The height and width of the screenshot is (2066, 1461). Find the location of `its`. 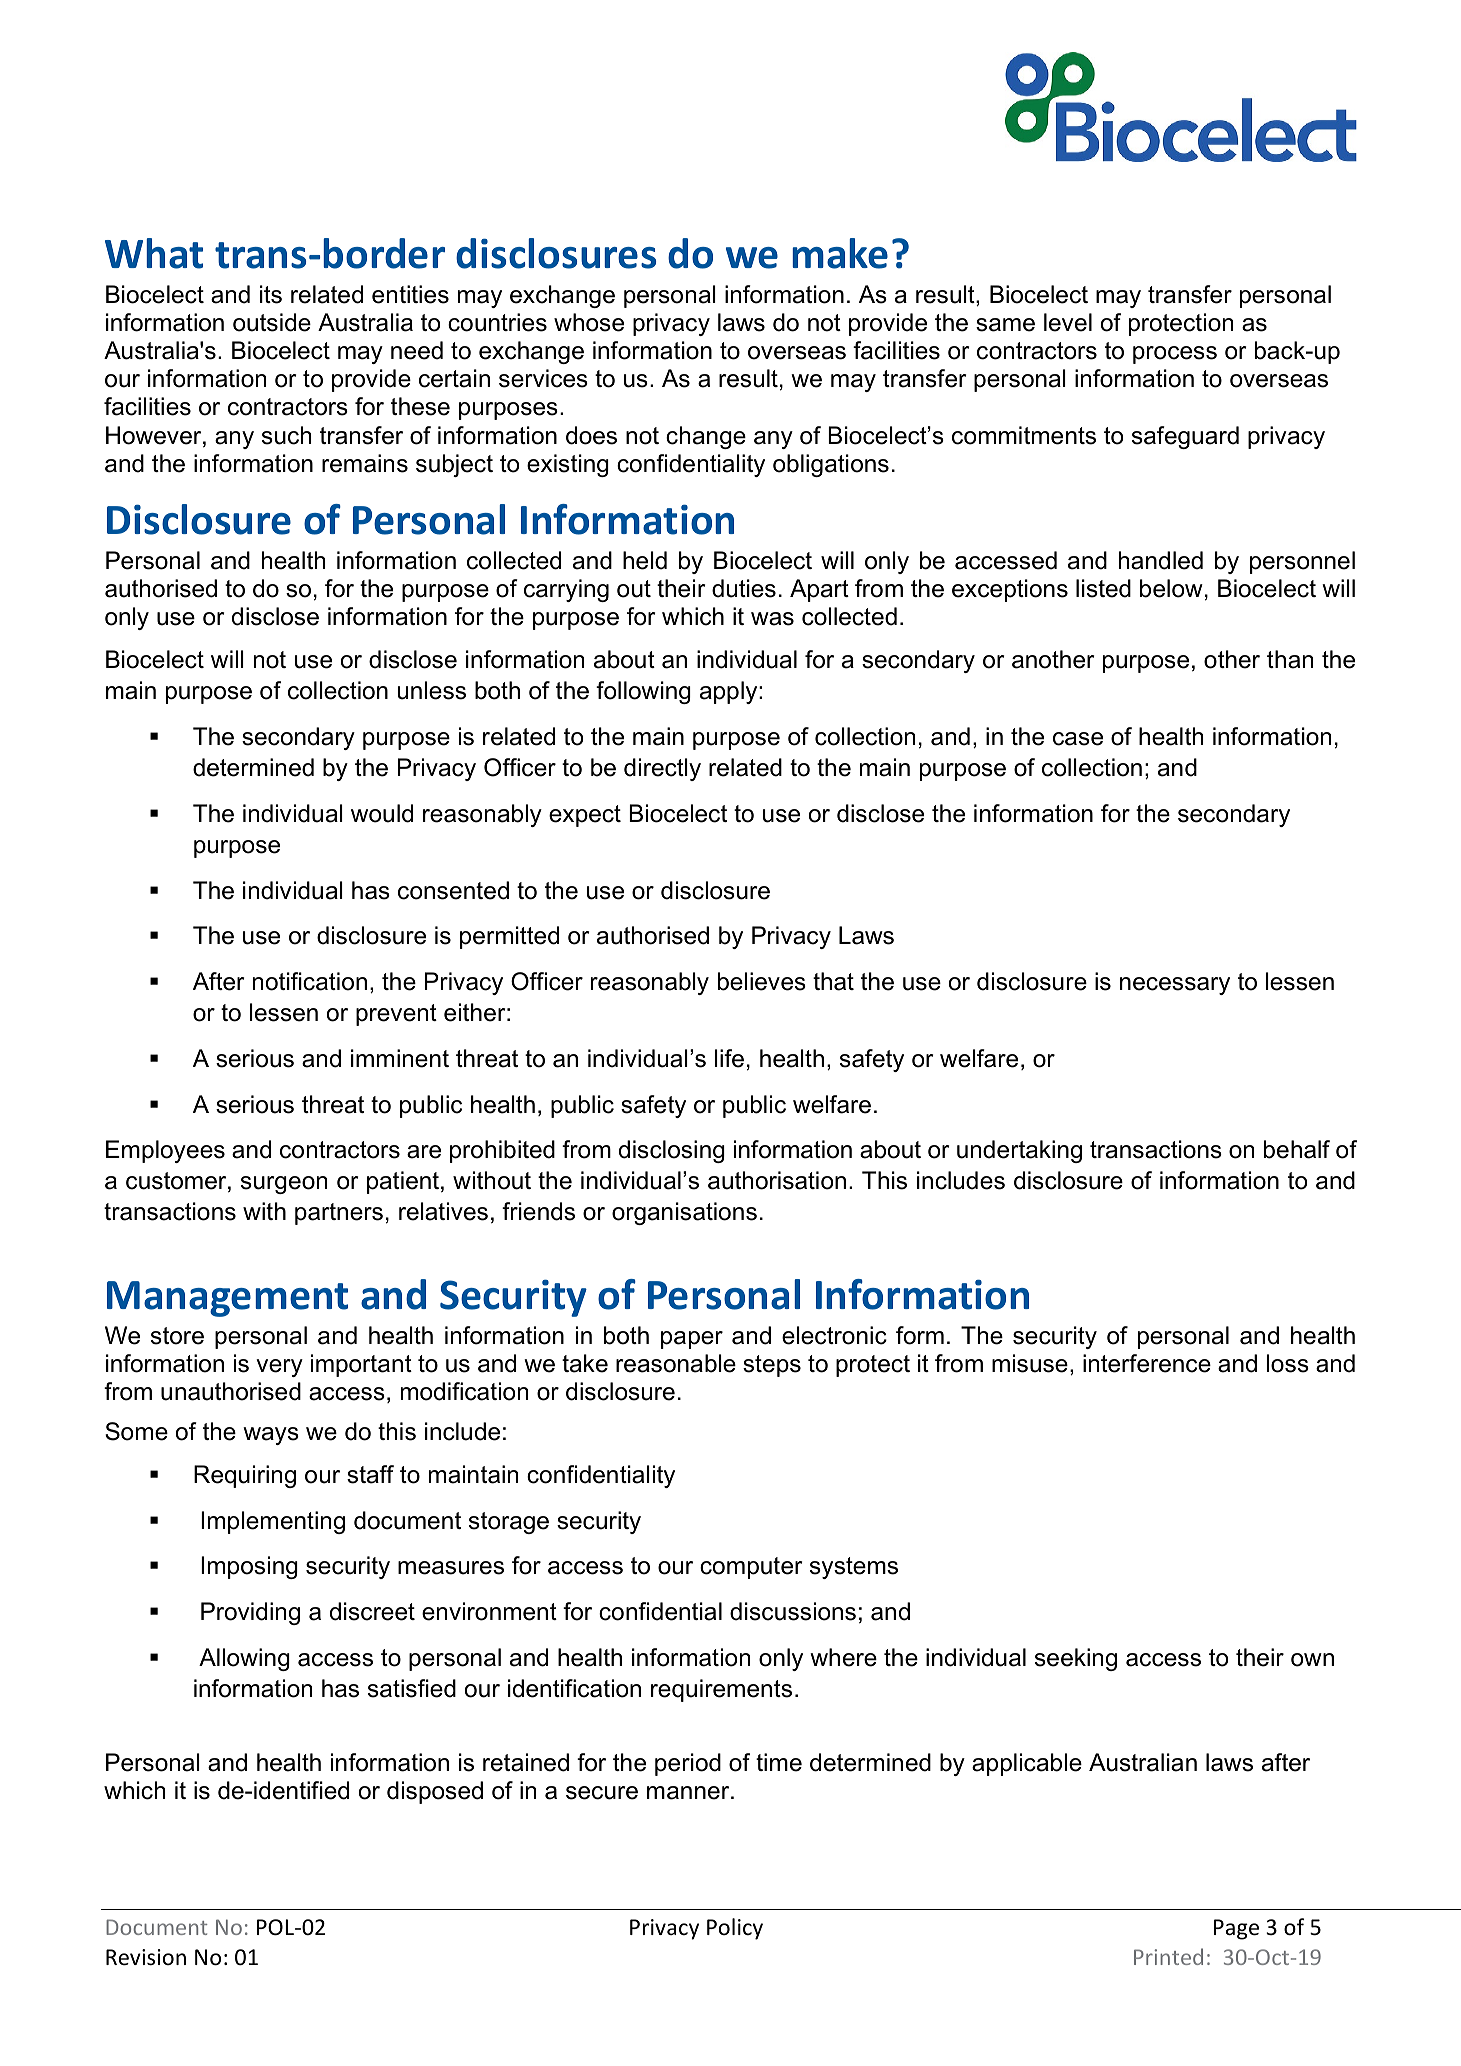

its is located at coordinates (271, 294).
